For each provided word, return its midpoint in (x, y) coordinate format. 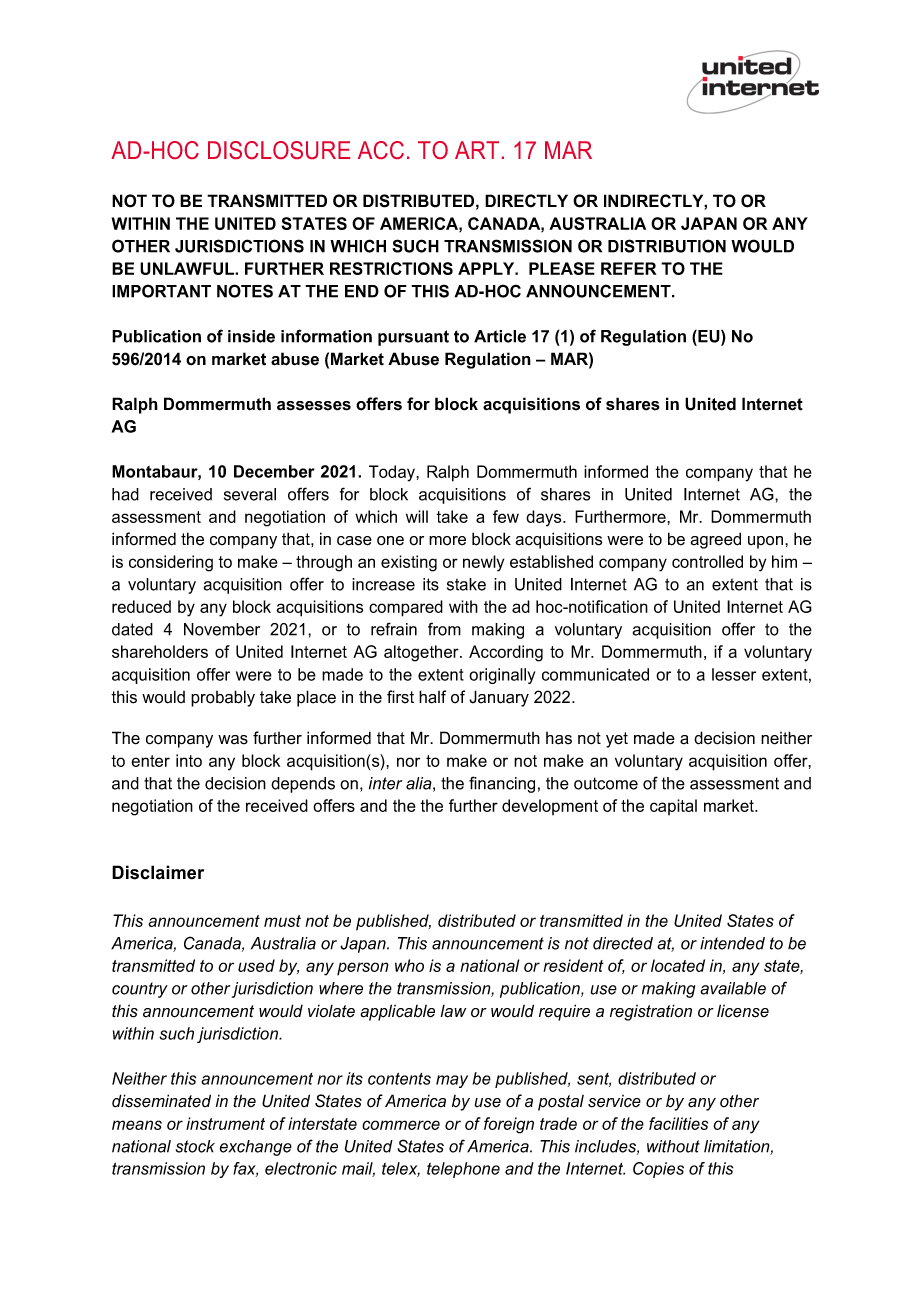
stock (195, 1146)
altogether (422, 653)
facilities (678, 1123)
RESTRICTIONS (391, 268)
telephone (463, 1170)
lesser (734, 674)
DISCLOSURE (279, 150)
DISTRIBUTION (667, 246)
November (222, 629)
